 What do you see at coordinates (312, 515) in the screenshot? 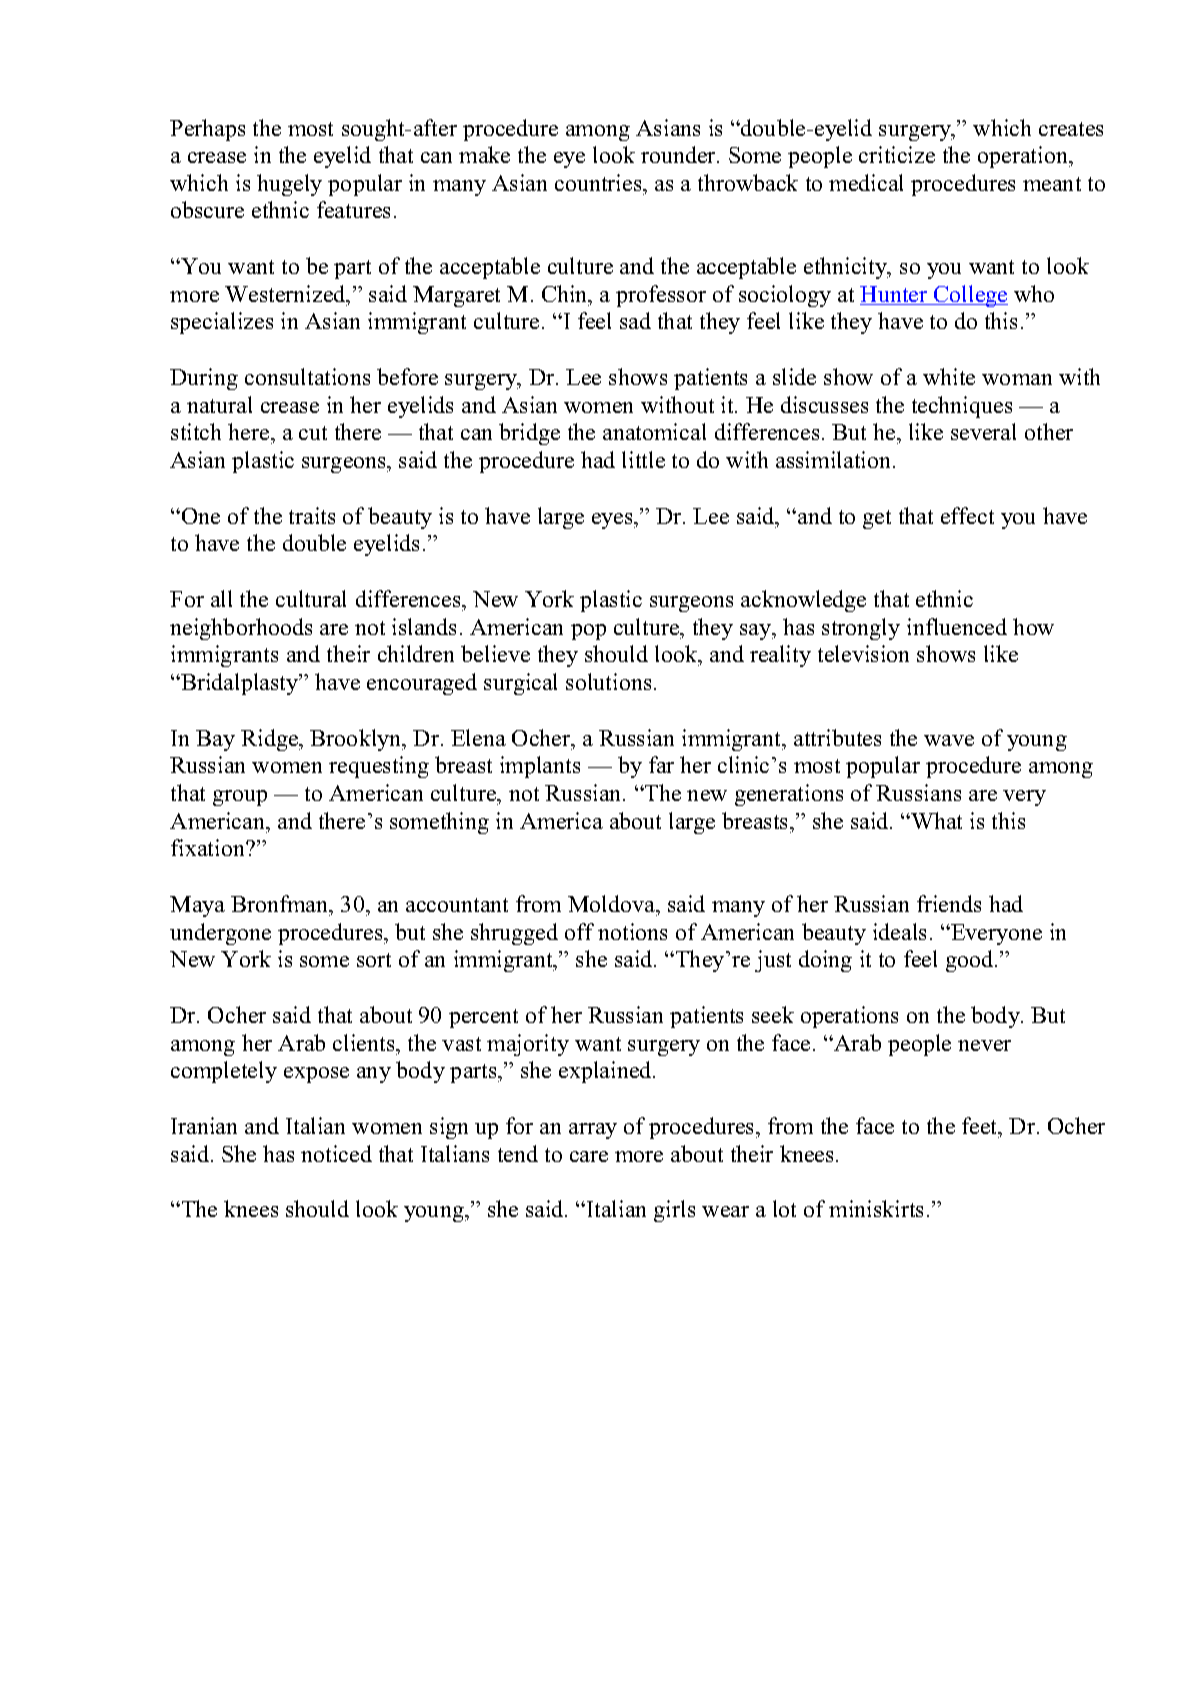
I see `traits` at bounding box center [312, 515].
